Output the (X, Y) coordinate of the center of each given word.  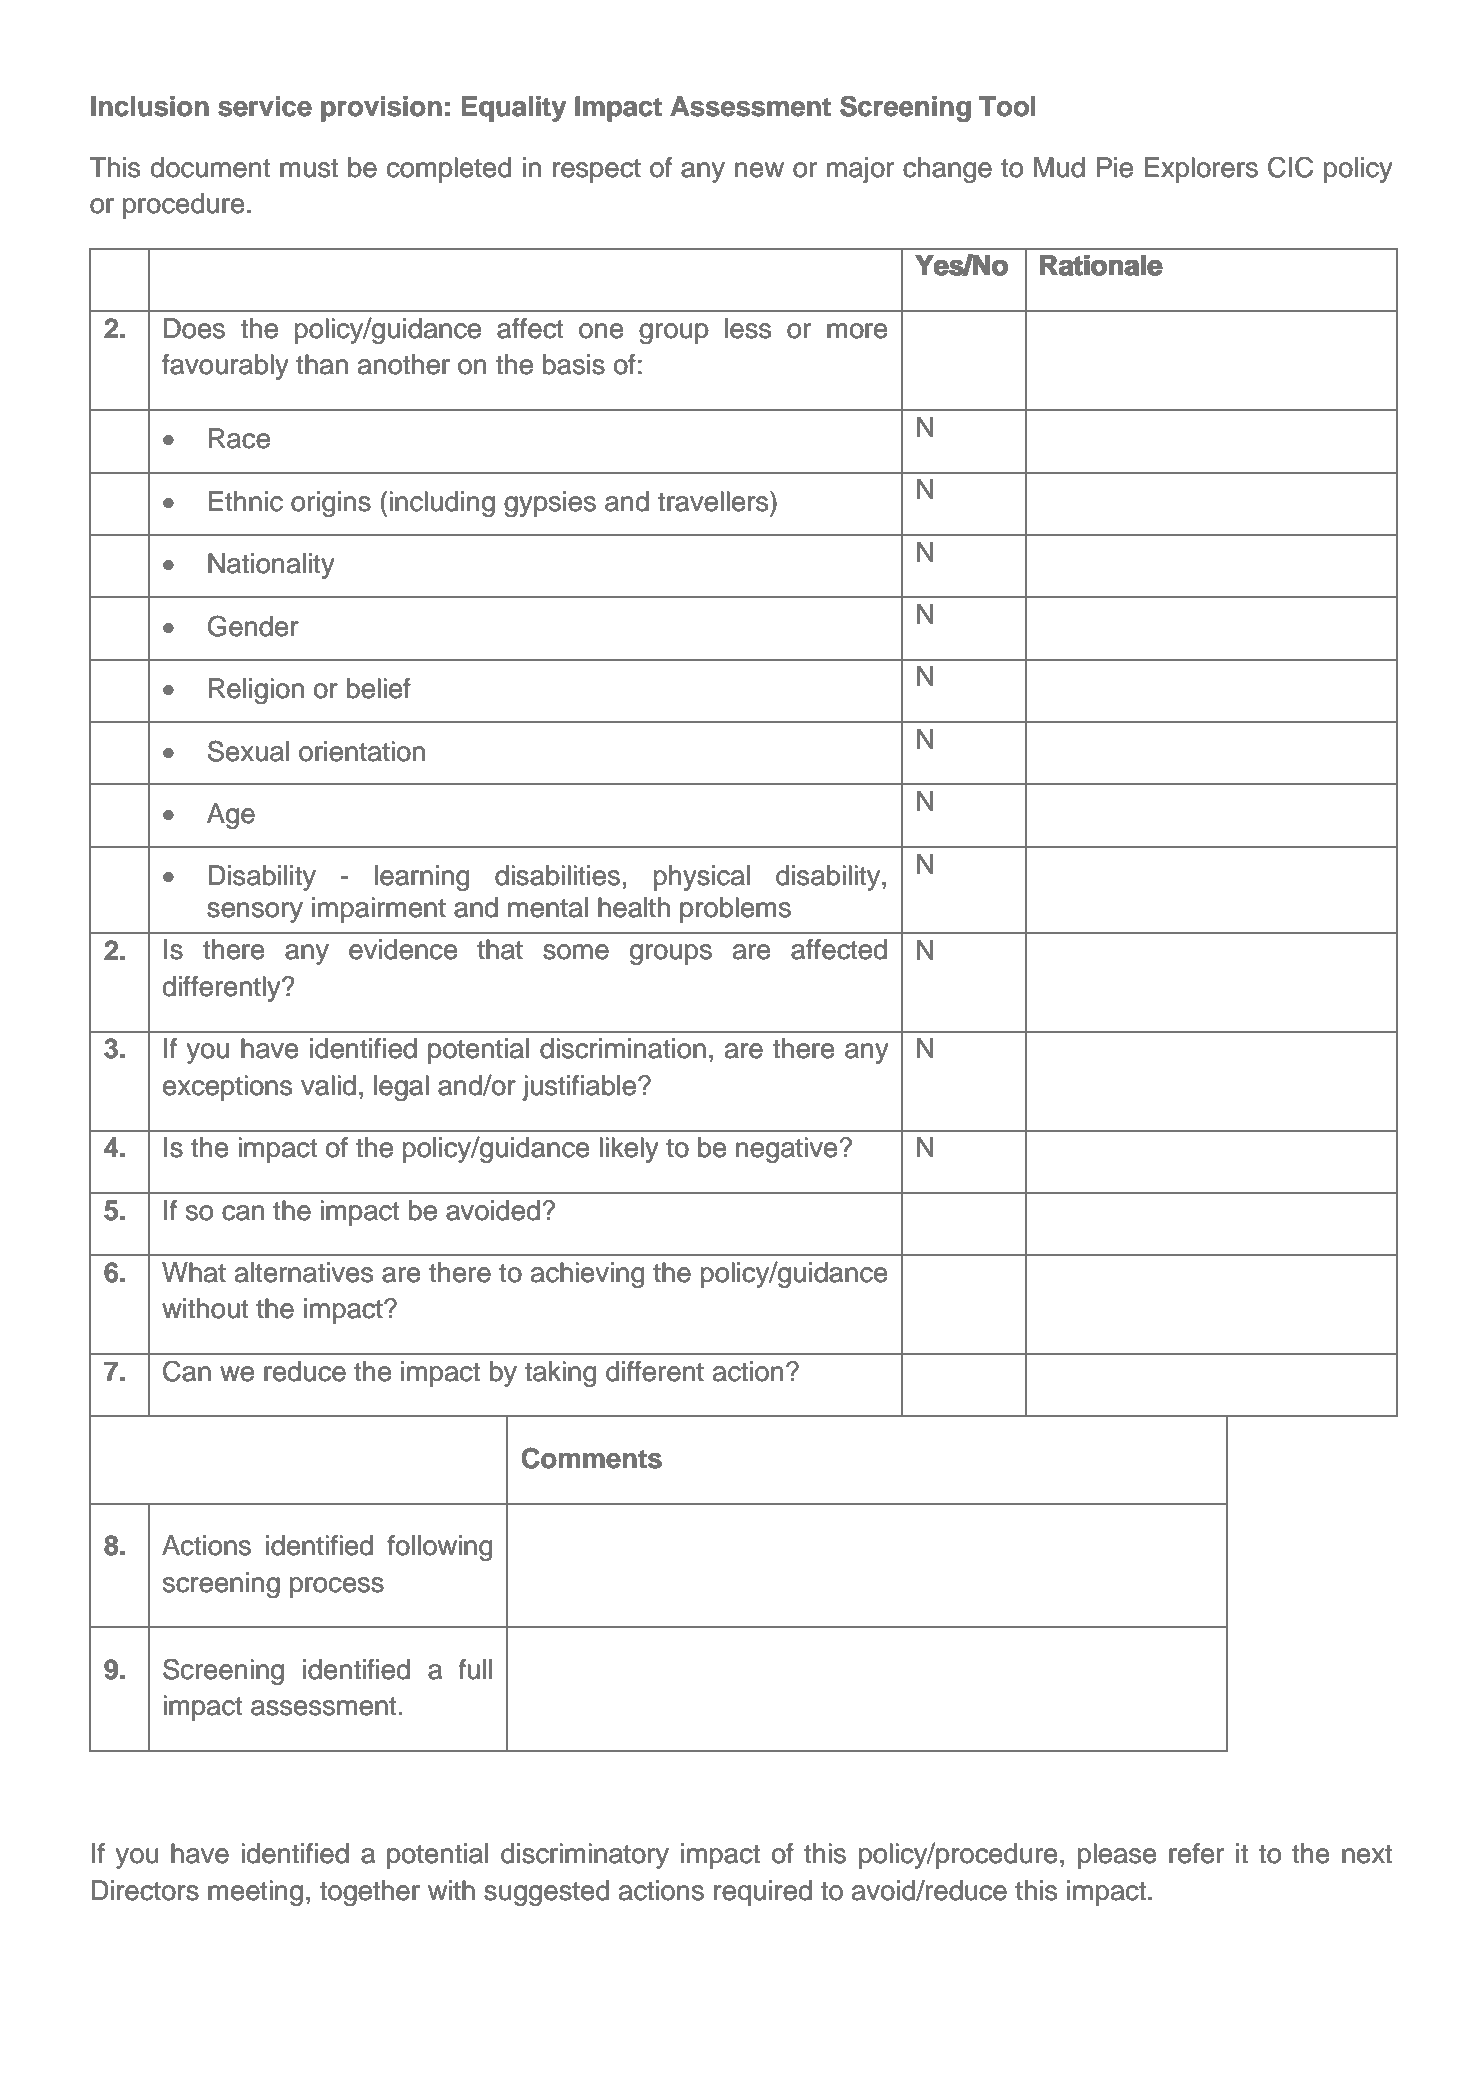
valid (328, 1085)
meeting (255, 1893)
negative (787, 1150)
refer (1196, 1853)
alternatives (304, 1272)
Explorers (1201, 170)
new (759, 170)
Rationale (1101, 265)
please (1117, 1856)
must (309, 168)
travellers (714, 501)
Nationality (271, 566)
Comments (591, 1458)
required (763, 1893)
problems (735, 910)
